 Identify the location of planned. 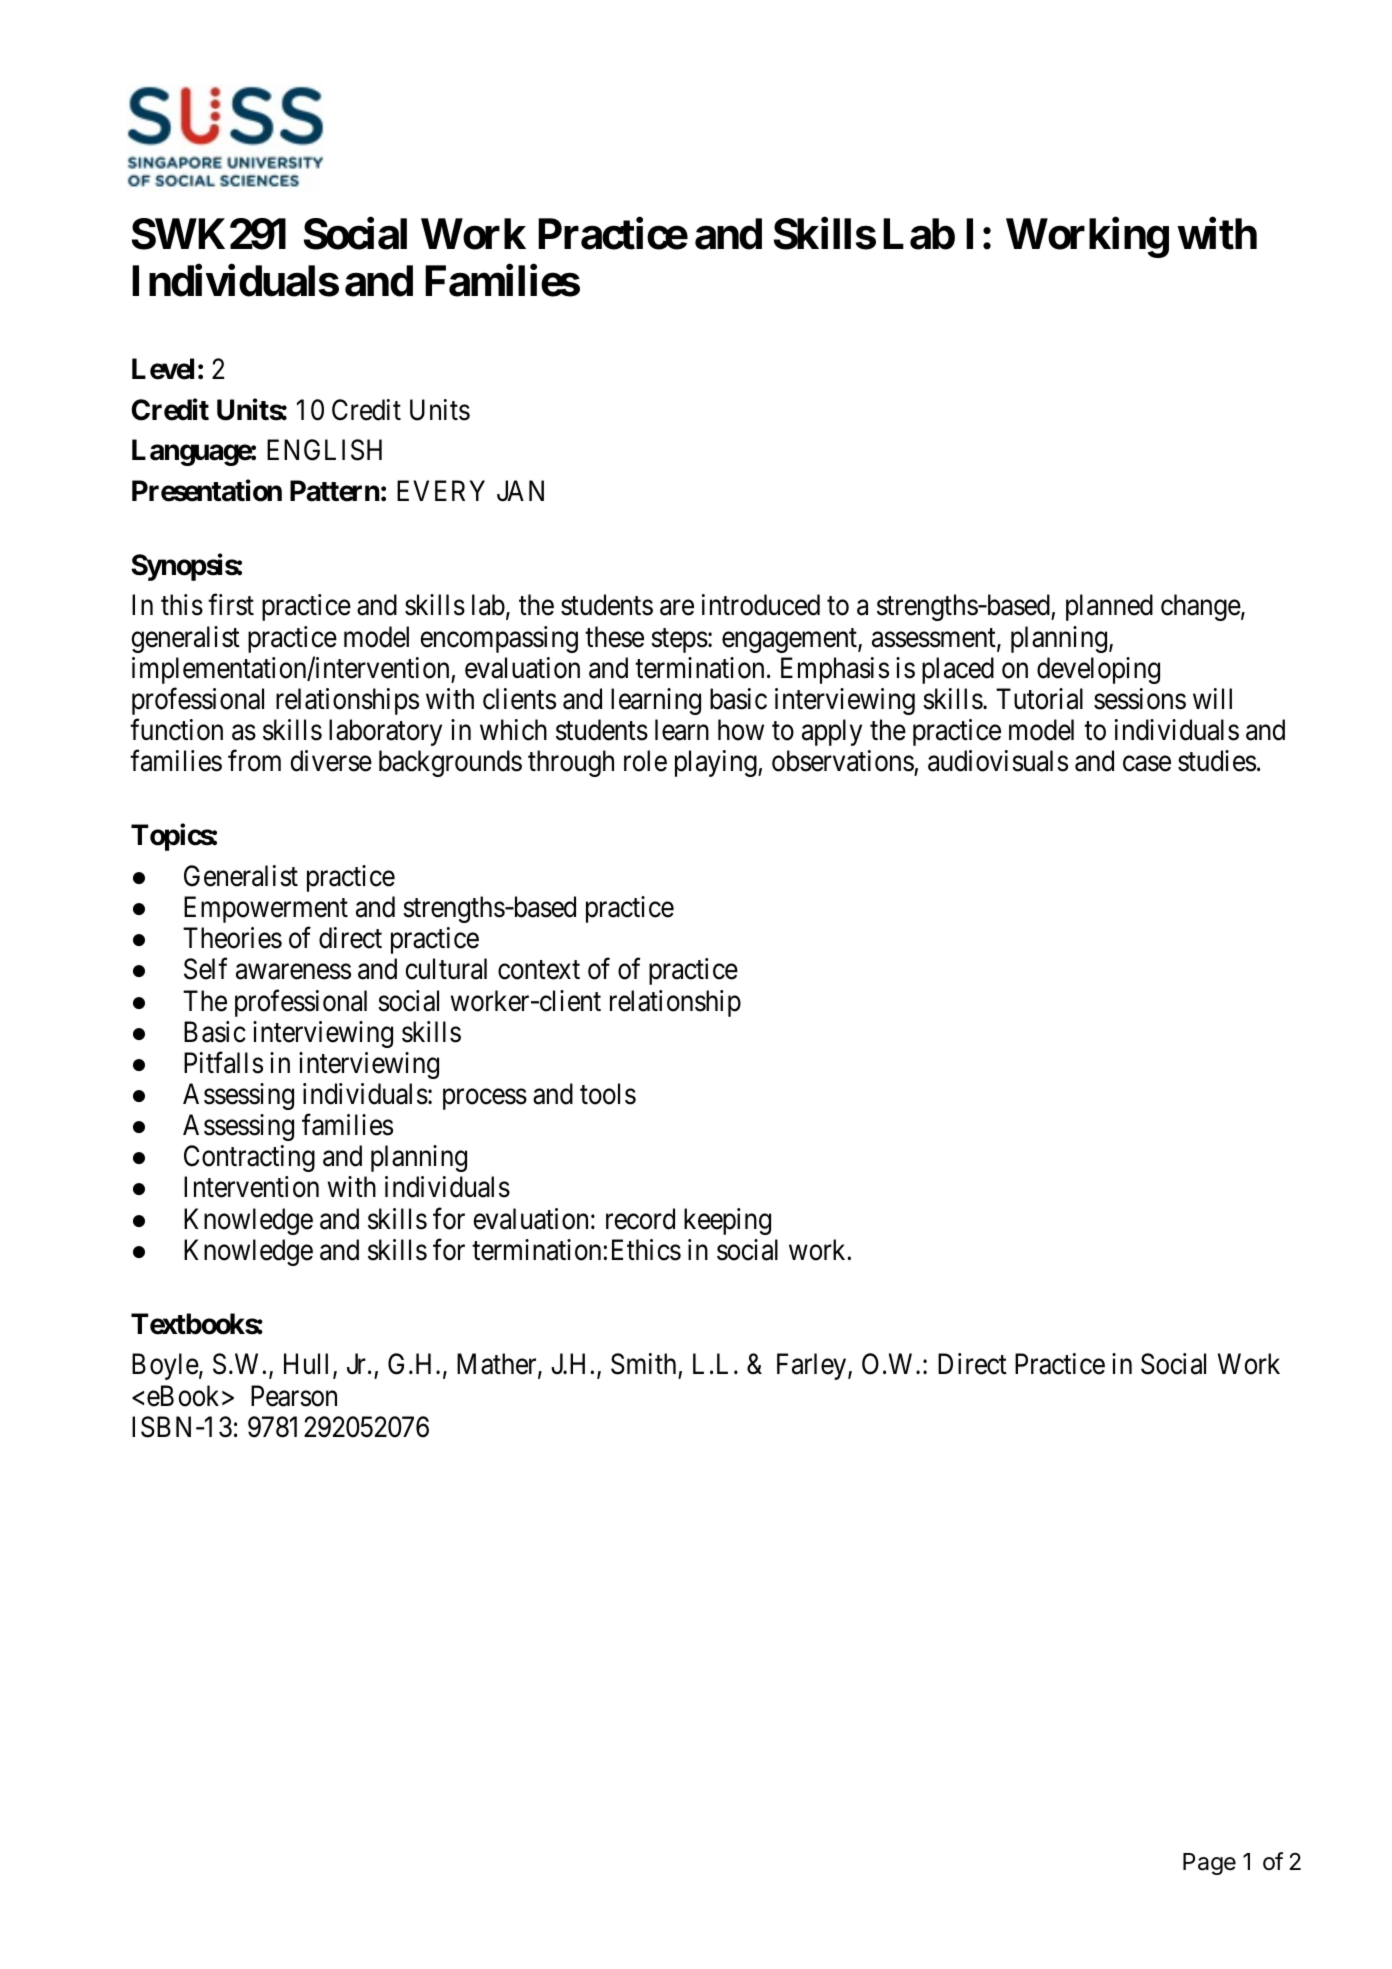
(1109, 607).
